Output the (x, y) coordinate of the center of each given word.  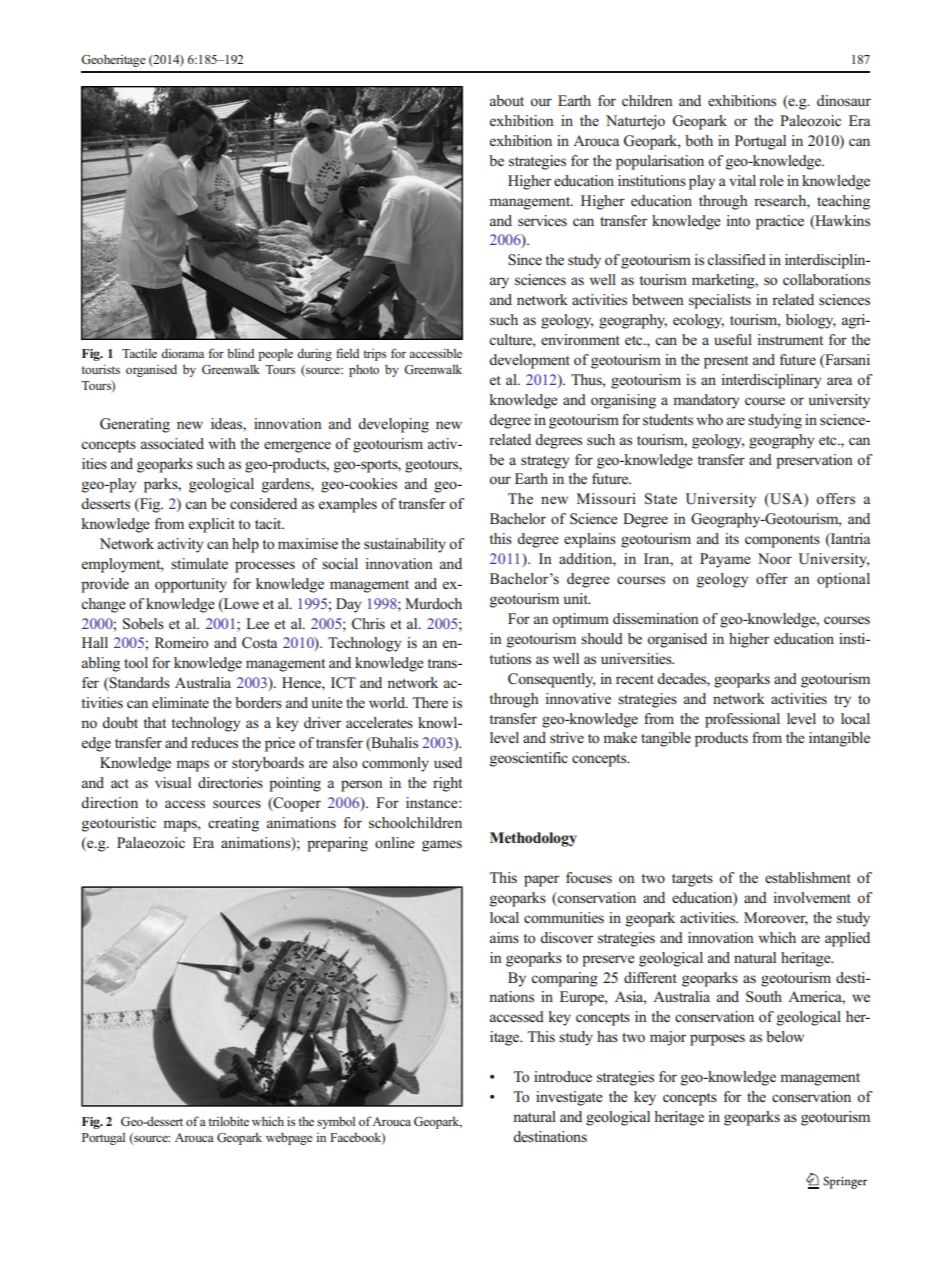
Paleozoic (810, 120)
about (507, 100)
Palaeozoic (151, 842)
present (726, 362)
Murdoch (433, 604)
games (442, 846)
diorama (182, 353)
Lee (257, 623)
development (529, 361)
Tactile (139, 353)
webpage (289, 1138)
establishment (808, 878)
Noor (775, 559)
